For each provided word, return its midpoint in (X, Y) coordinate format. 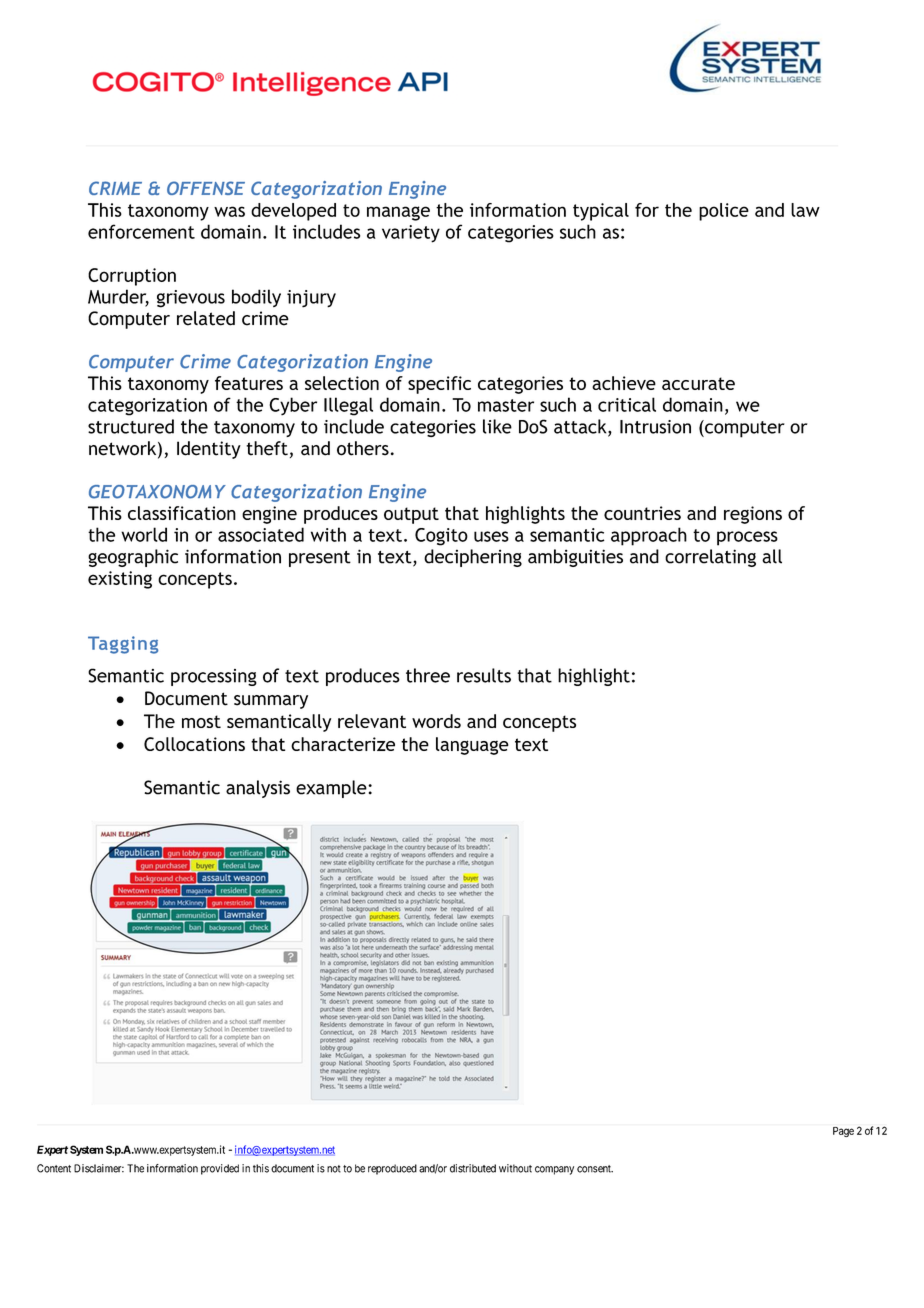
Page (843, 1132)
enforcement (141, 231)
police (724, 212)
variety (411, 234)
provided (220, 1169)
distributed (473, 1168)
